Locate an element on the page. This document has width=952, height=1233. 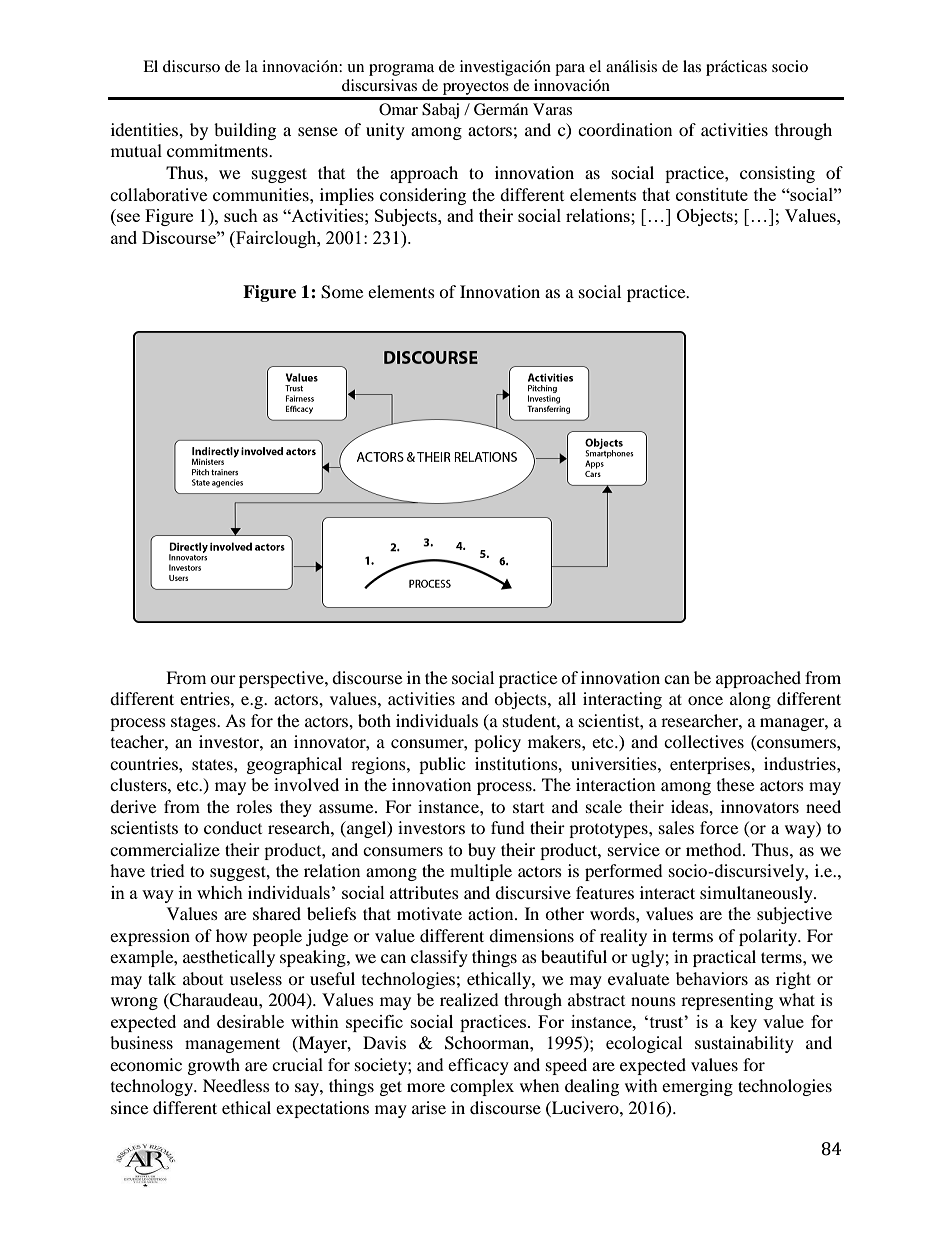
Omar is located at coordinates (398, 109).
